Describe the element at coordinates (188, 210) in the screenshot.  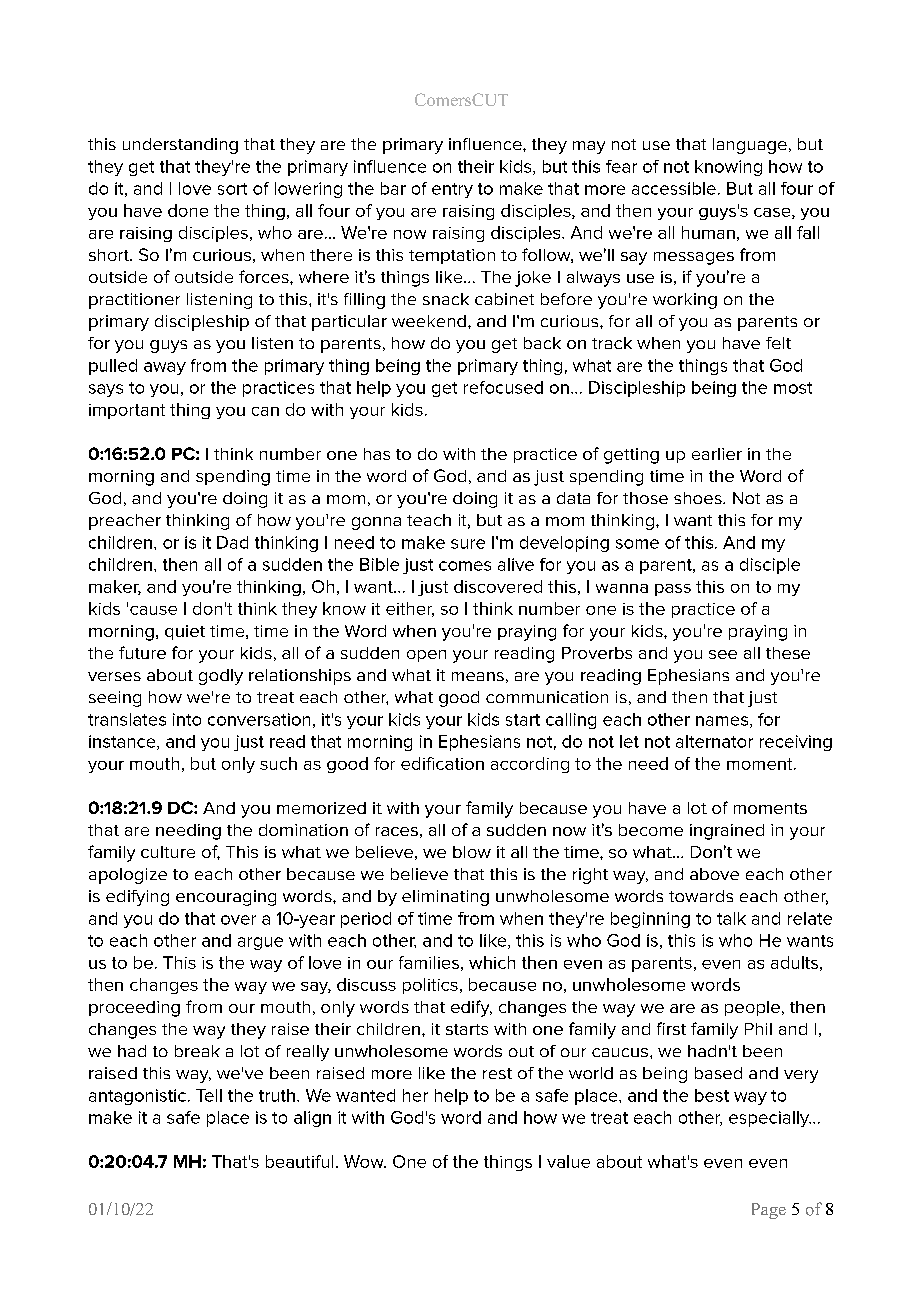
I see `done` at that location.
